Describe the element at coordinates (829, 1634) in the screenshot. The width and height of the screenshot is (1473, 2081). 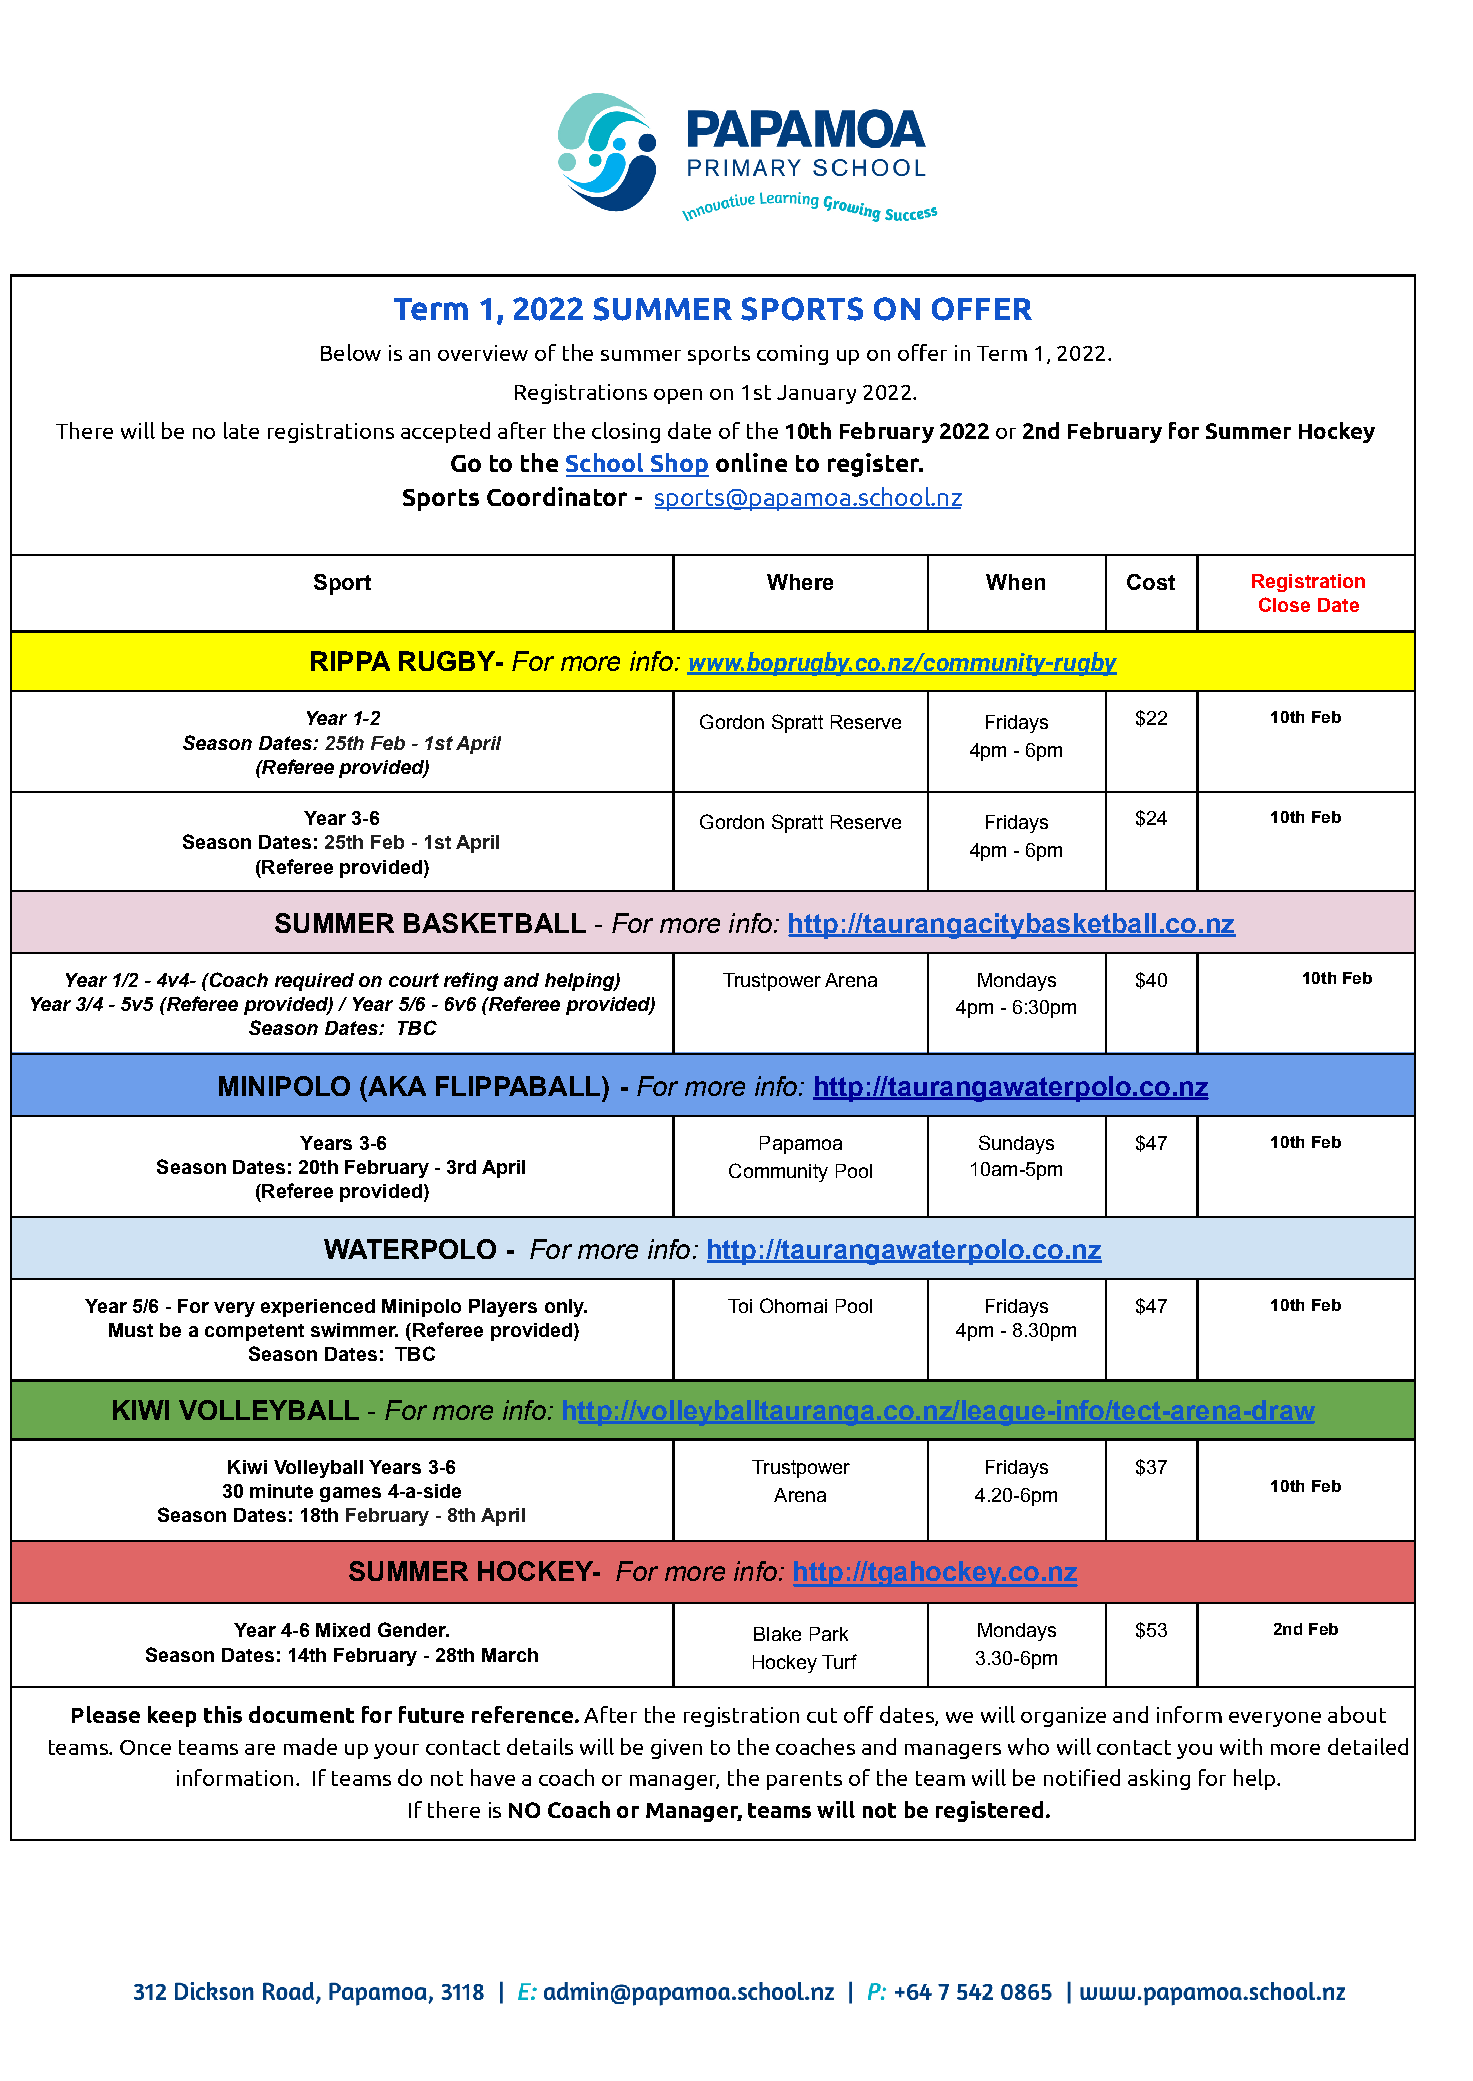
I see `Park` at that location.
